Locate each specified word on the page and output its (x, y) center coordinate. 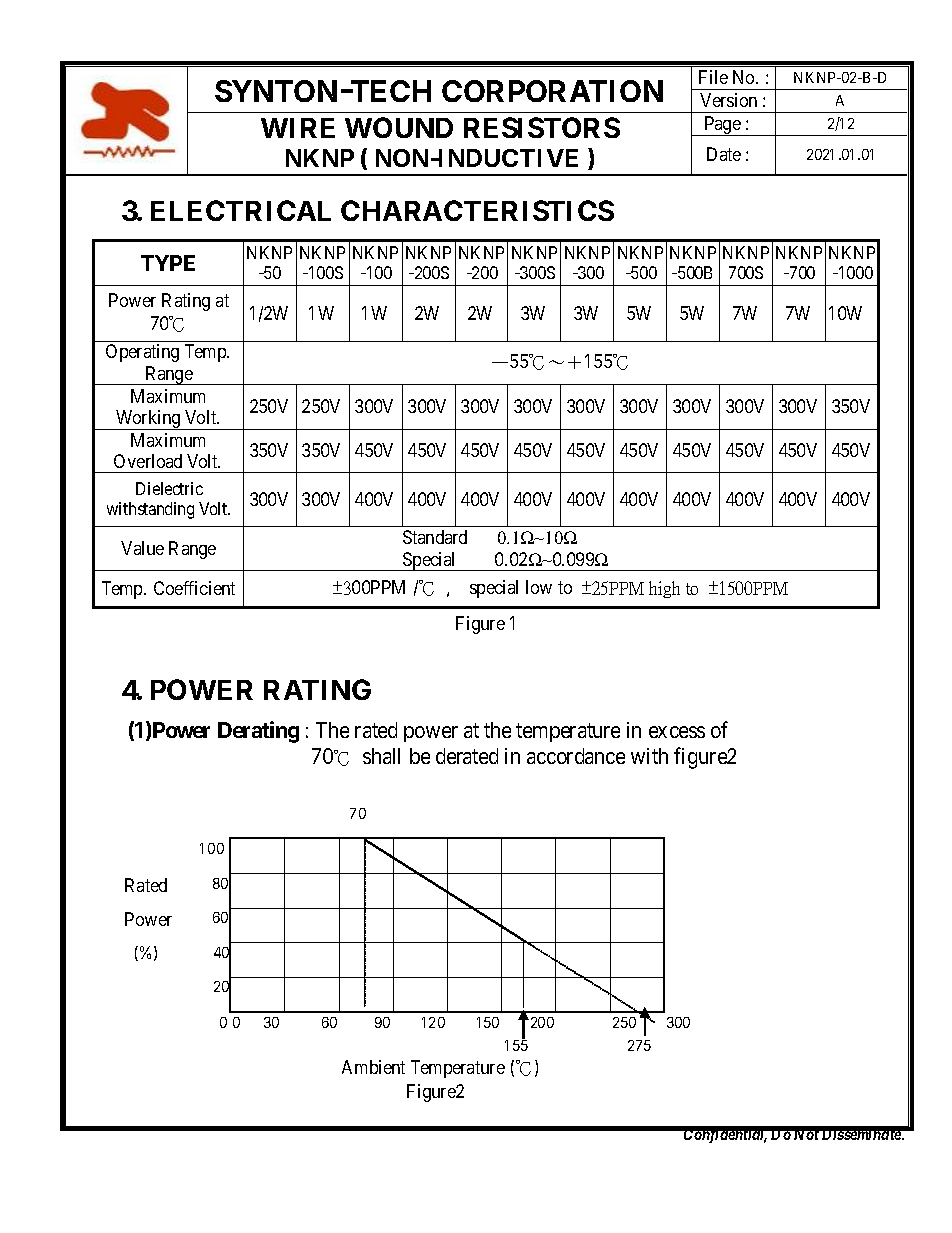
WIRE (298, 128)
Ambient (373, 1067)
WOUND (399, 127)
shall (381, 756)
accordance (576, 756)
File (713, 77)
